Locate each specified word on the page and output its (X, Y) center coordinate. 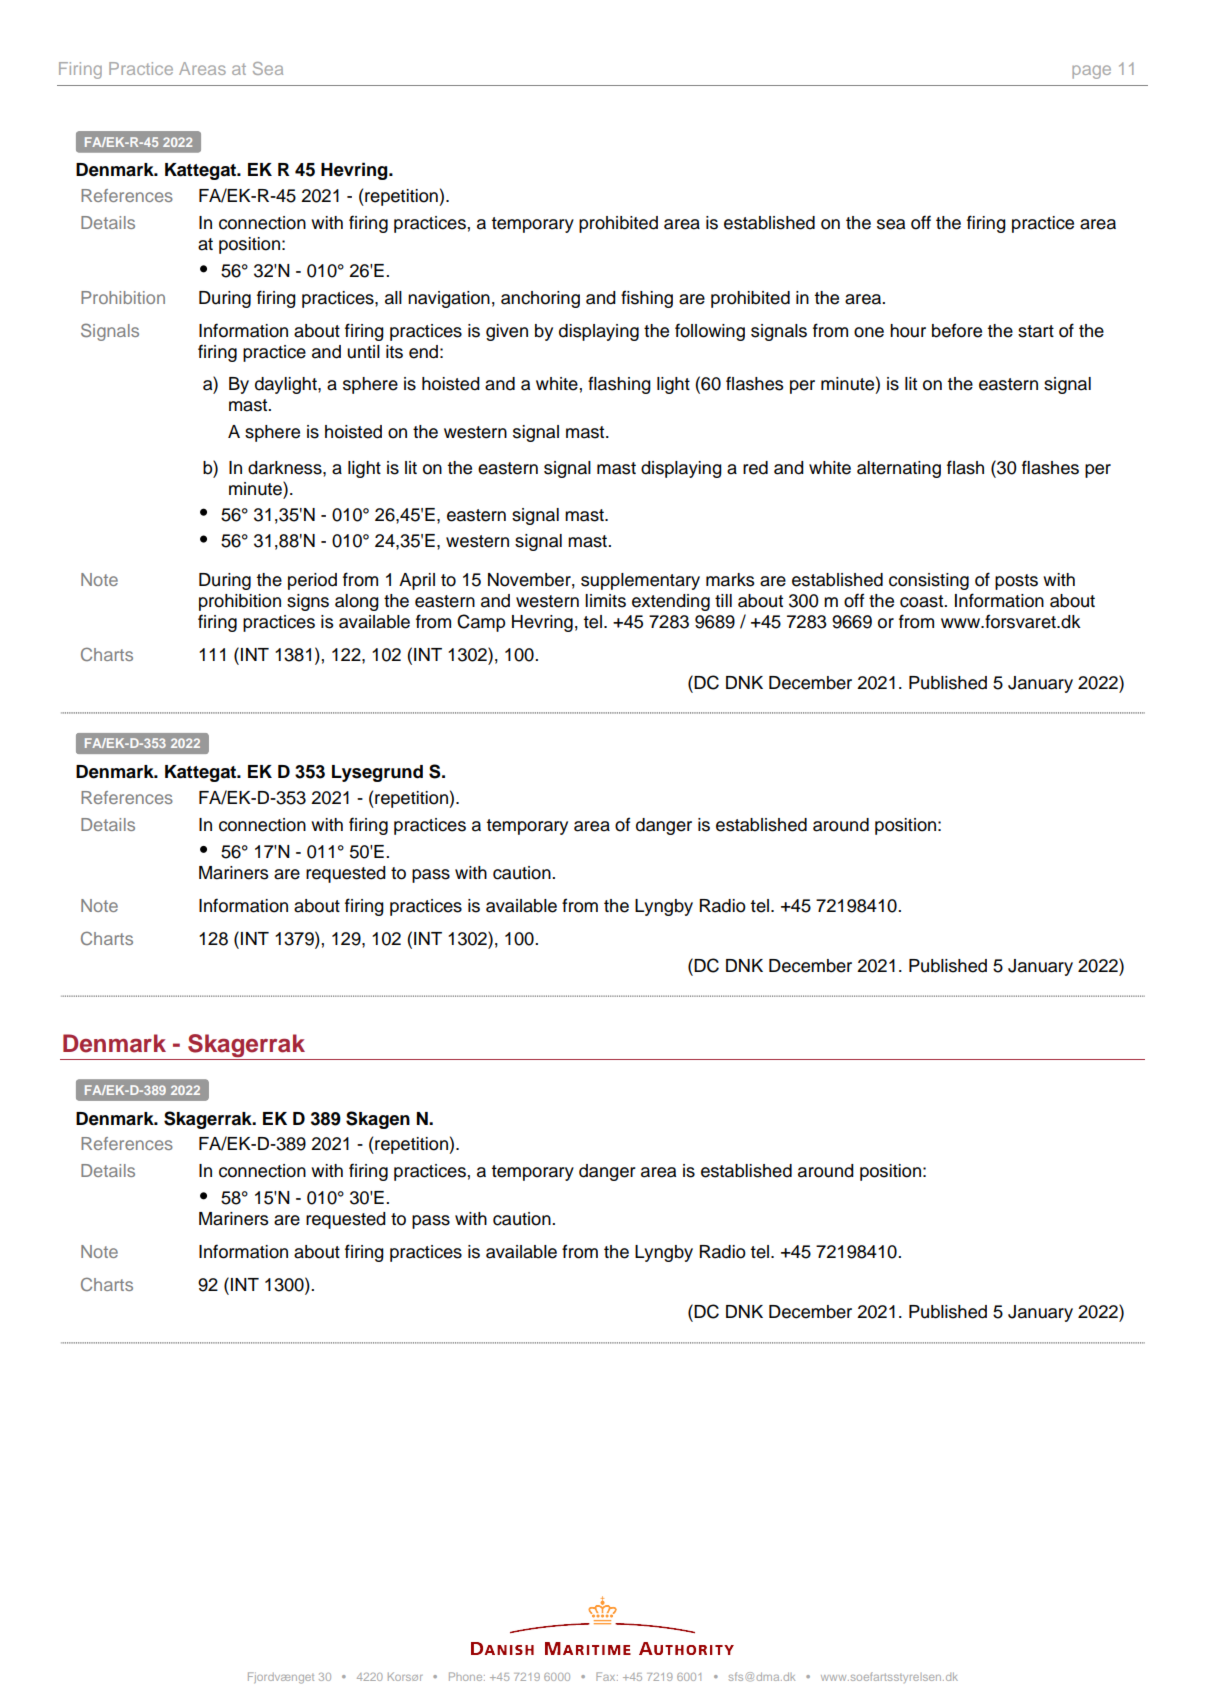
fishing (647, 299)
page (1091, 72)
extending (671, 602)
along (357, 602)
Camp (481, 623)
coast (923, 601)
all (393, 298)
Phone (467, 1676)
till (723, 600)
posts (1016, 582)
